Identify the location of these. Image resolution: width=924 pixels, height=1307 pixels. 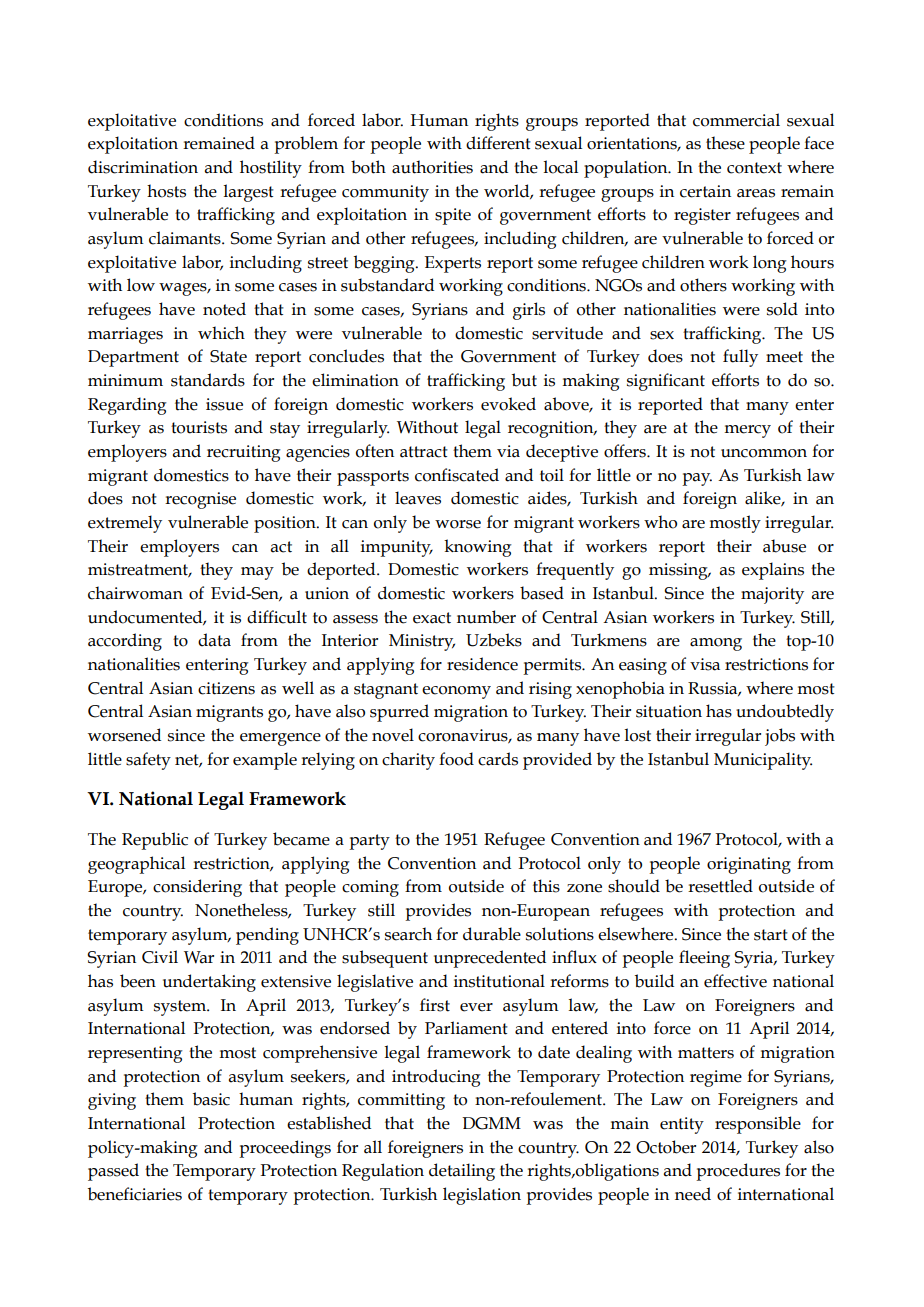
(725, 143).
